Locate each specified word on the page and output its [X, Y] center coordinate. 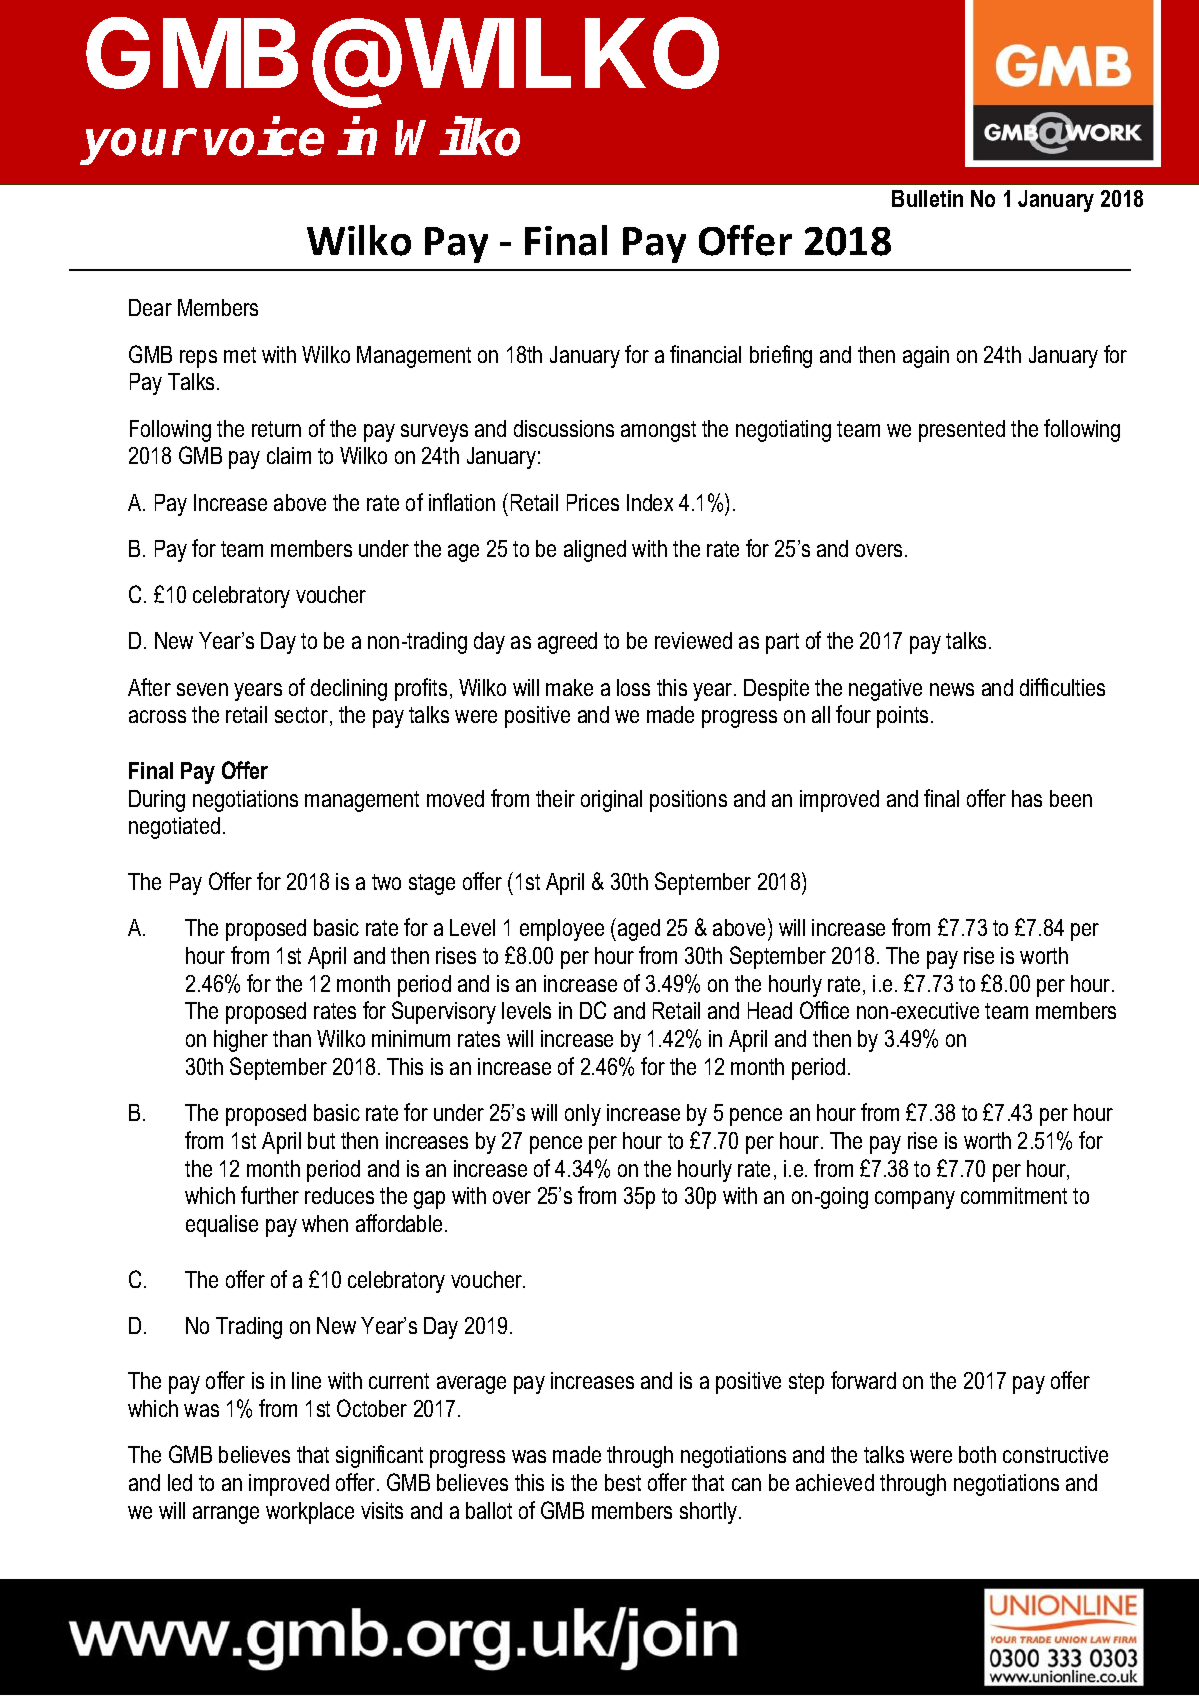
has [1027, 798]
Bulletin [927, 198]
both [977, 1454]
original [611, 801]
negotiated [174, 828]
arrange [226, 1515]
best [623, 1482]
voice [264, 137]
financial [705, 354]
